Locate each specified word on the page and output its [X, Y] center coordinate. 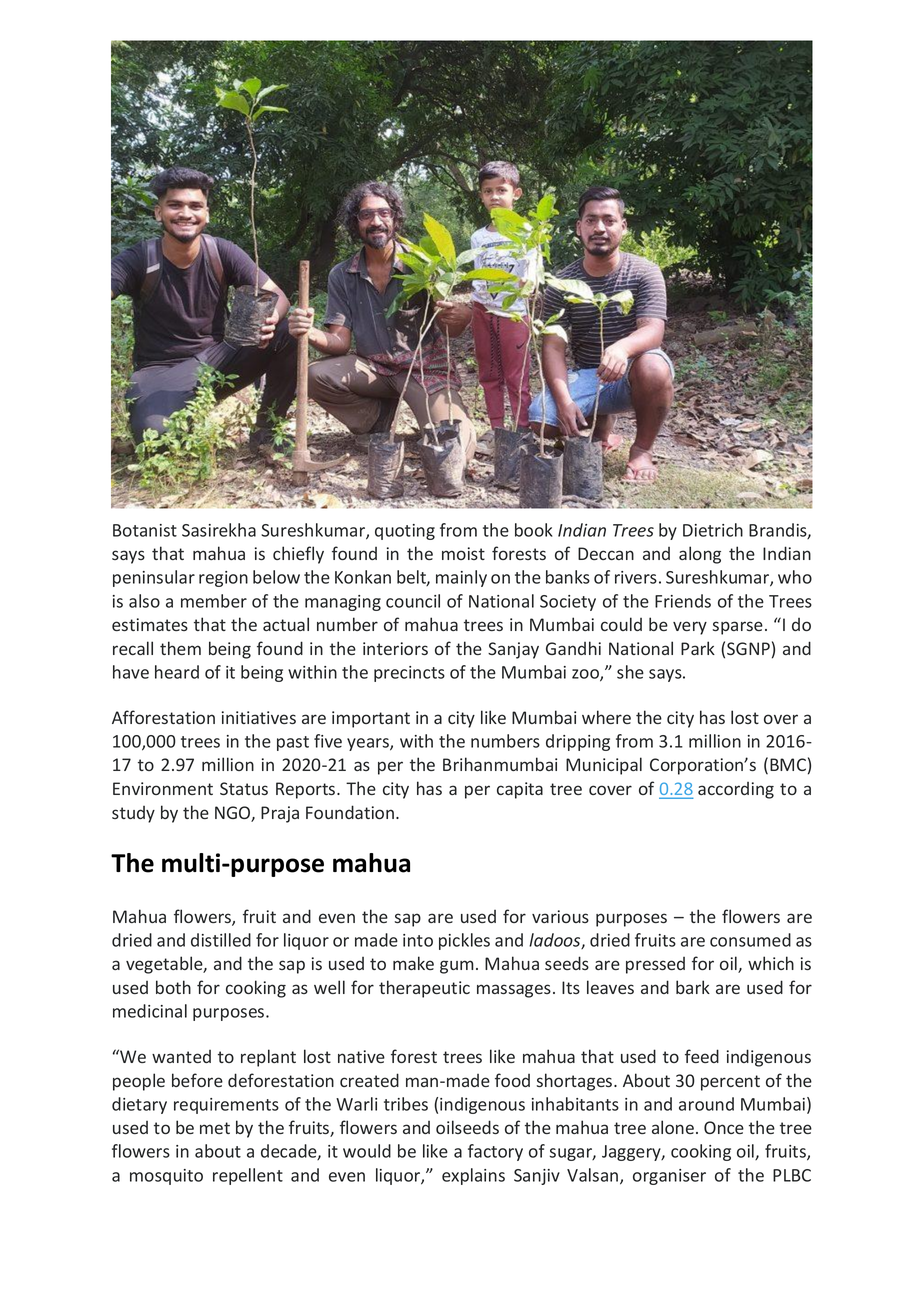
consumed [750, 940]
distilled [221, 940]
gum [457, 967]
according [736, 790]
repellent [248, 1176]
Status [244, 788]
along [700, 555]
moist [463, 553]
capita [520, 790]
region [223, 579]
